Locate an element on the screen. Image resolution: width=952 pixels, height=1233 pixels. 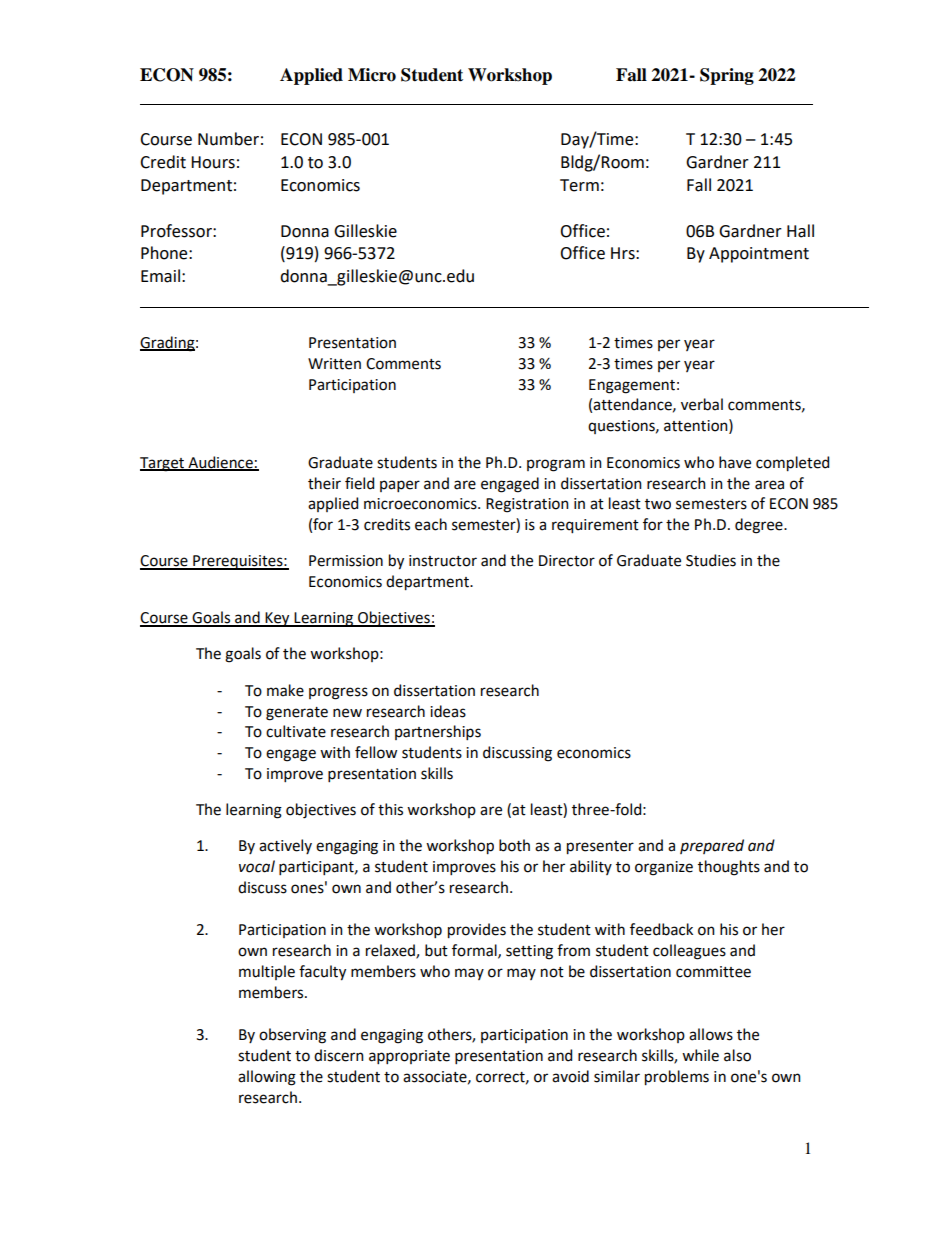
Hours is located at coordinates (213, 162).
